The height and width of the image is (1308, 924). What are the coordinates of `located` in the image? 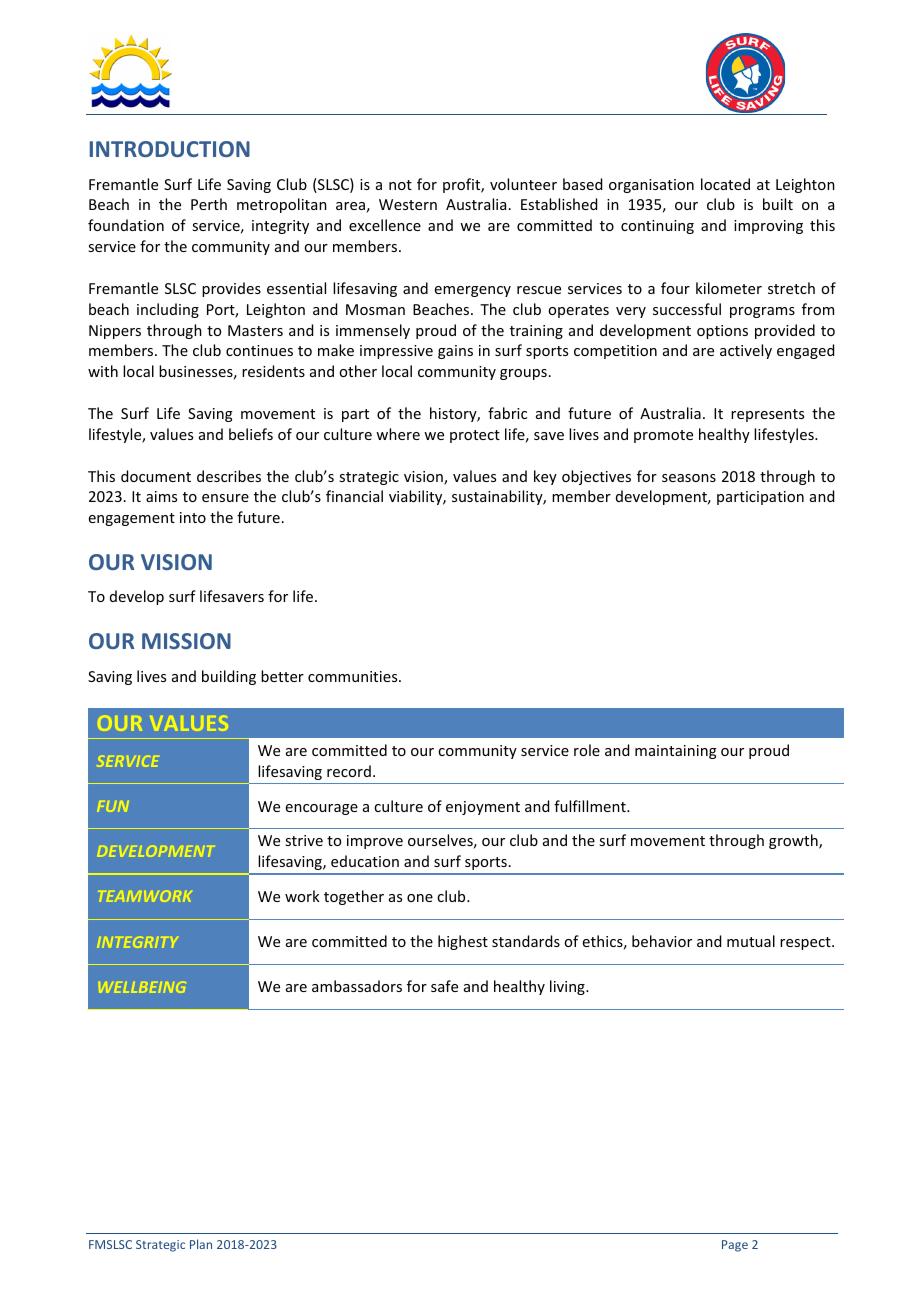 It's located at (725, 184).
